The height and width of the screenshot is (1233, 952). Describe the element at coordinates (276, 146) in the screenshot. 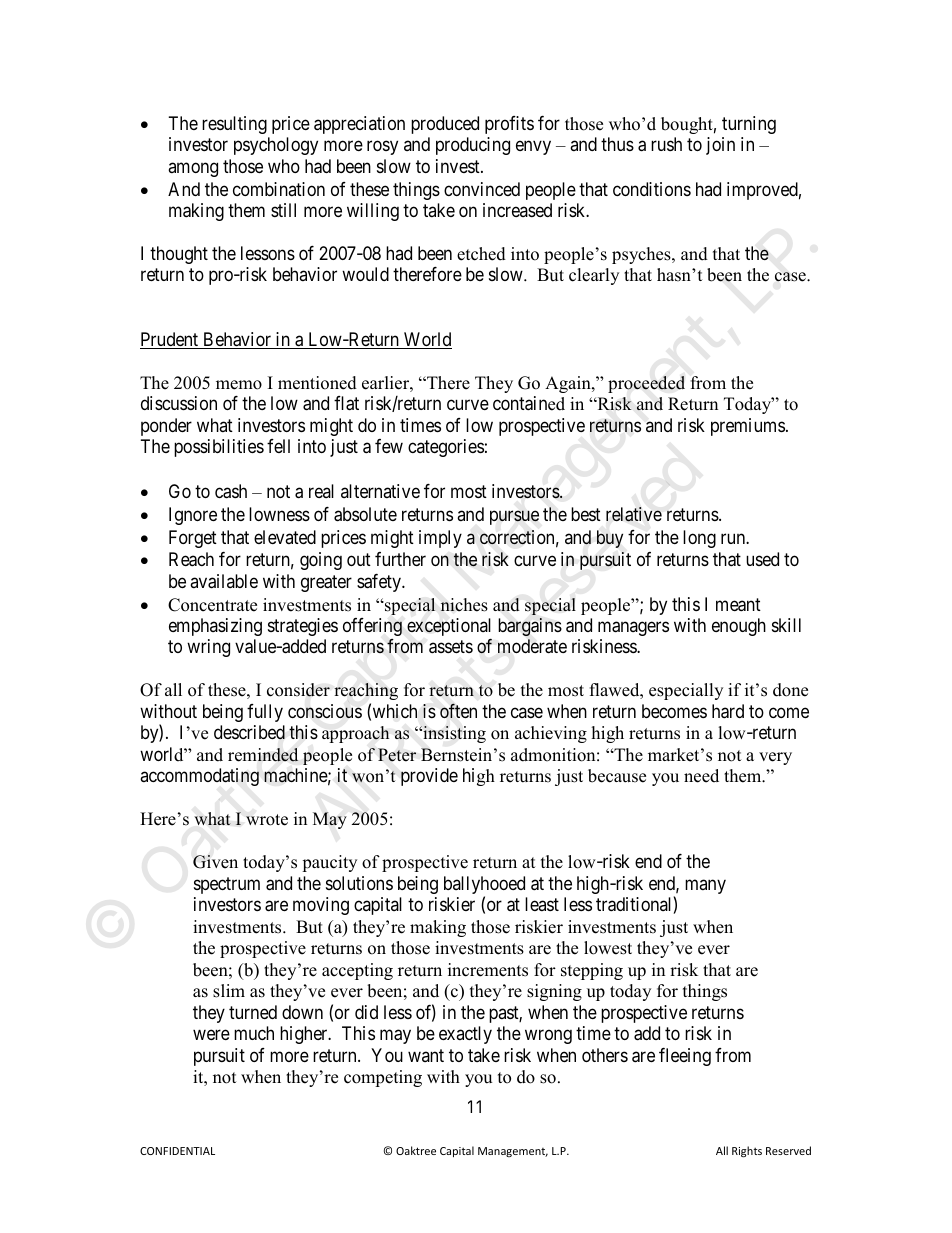

I see `psychology` at that location.
